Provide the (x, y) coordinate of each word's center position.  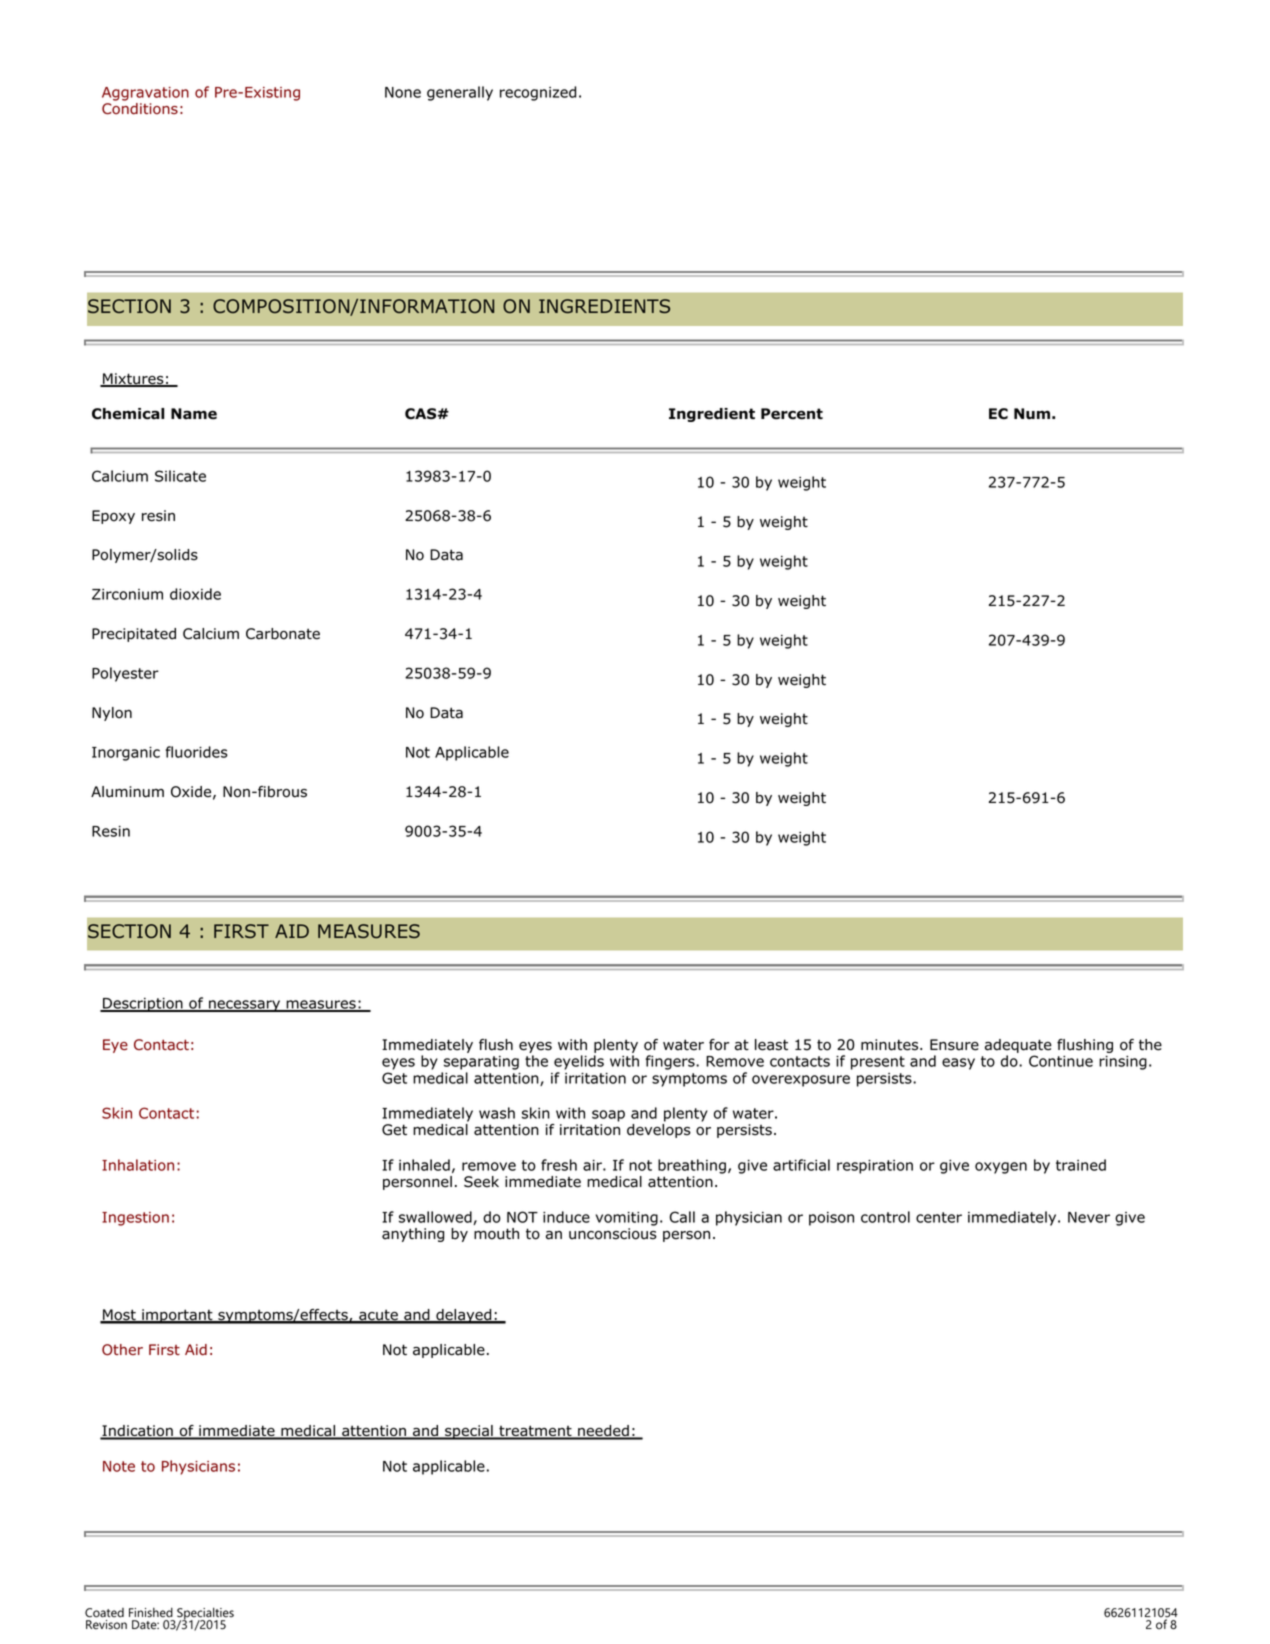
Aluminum (127, 792)
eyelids (579, 1062)
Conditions (140, 107)
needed (603, 1432)
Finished (151, 1612)
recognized (538, 93)
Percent (792, 414)
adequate (1018, 1047)
